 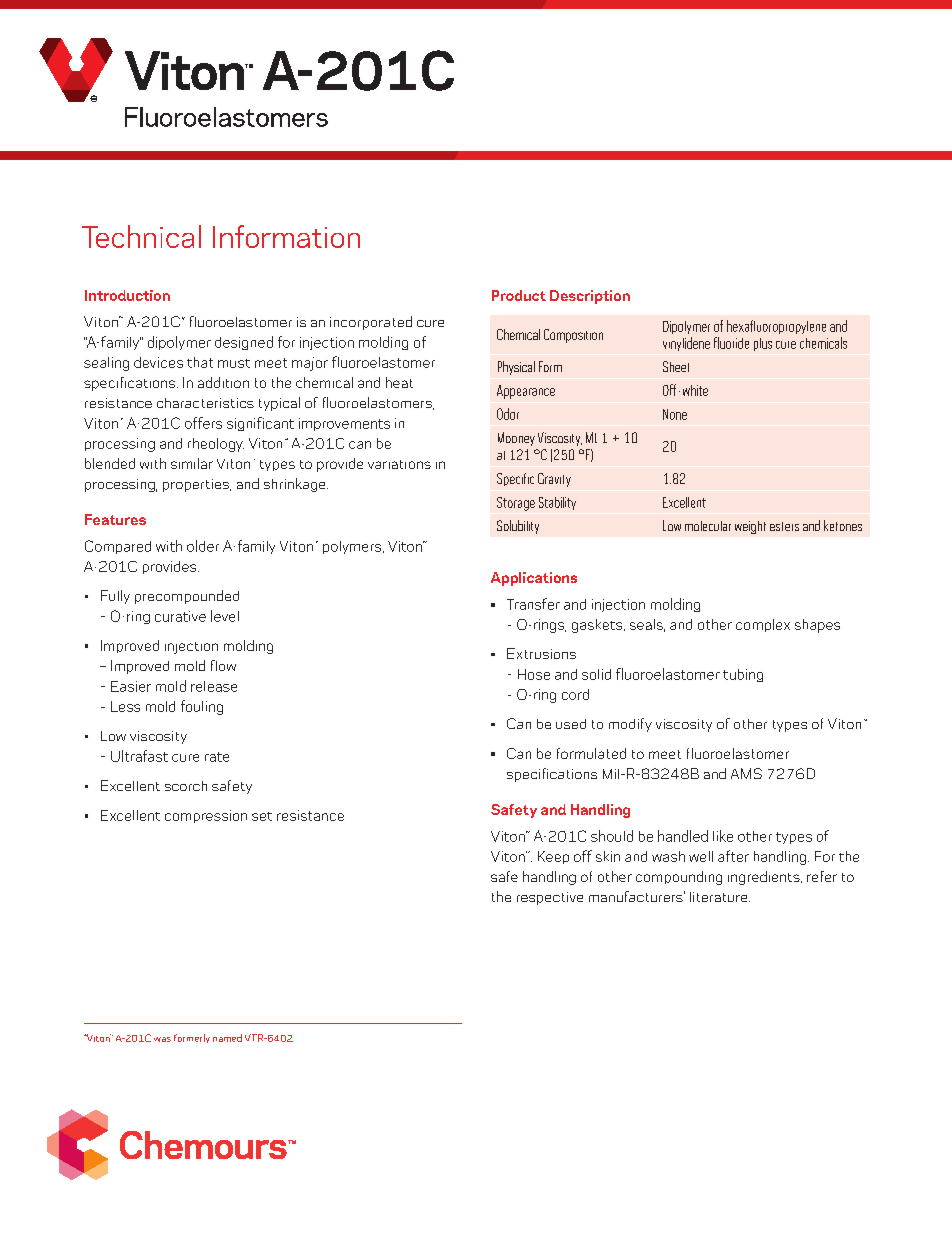 I want to click on complex, so click(x=763, y=625).
